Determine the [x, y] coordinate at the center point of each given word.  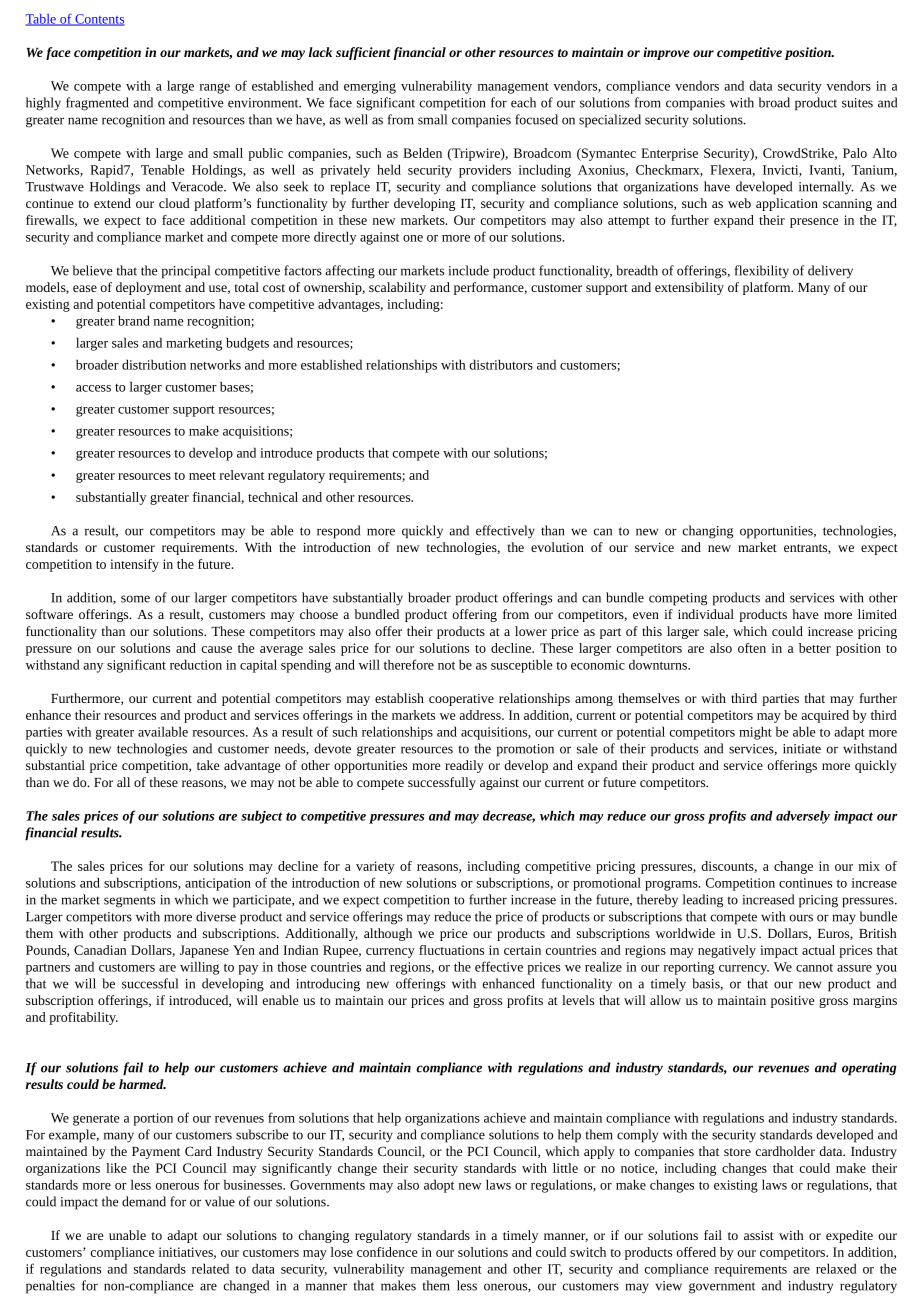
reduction [196, 664]
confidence [387, 1252]
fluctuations [451, 950]
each [523, 102]
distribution [154, 364]
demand [144, 1201]
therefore [409, 664]
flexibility [761, 272]
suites [857, 103]
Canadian [100, 950]
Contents [99, 20]
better [815, 648]
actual [818, 950]
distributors [501, 364]
